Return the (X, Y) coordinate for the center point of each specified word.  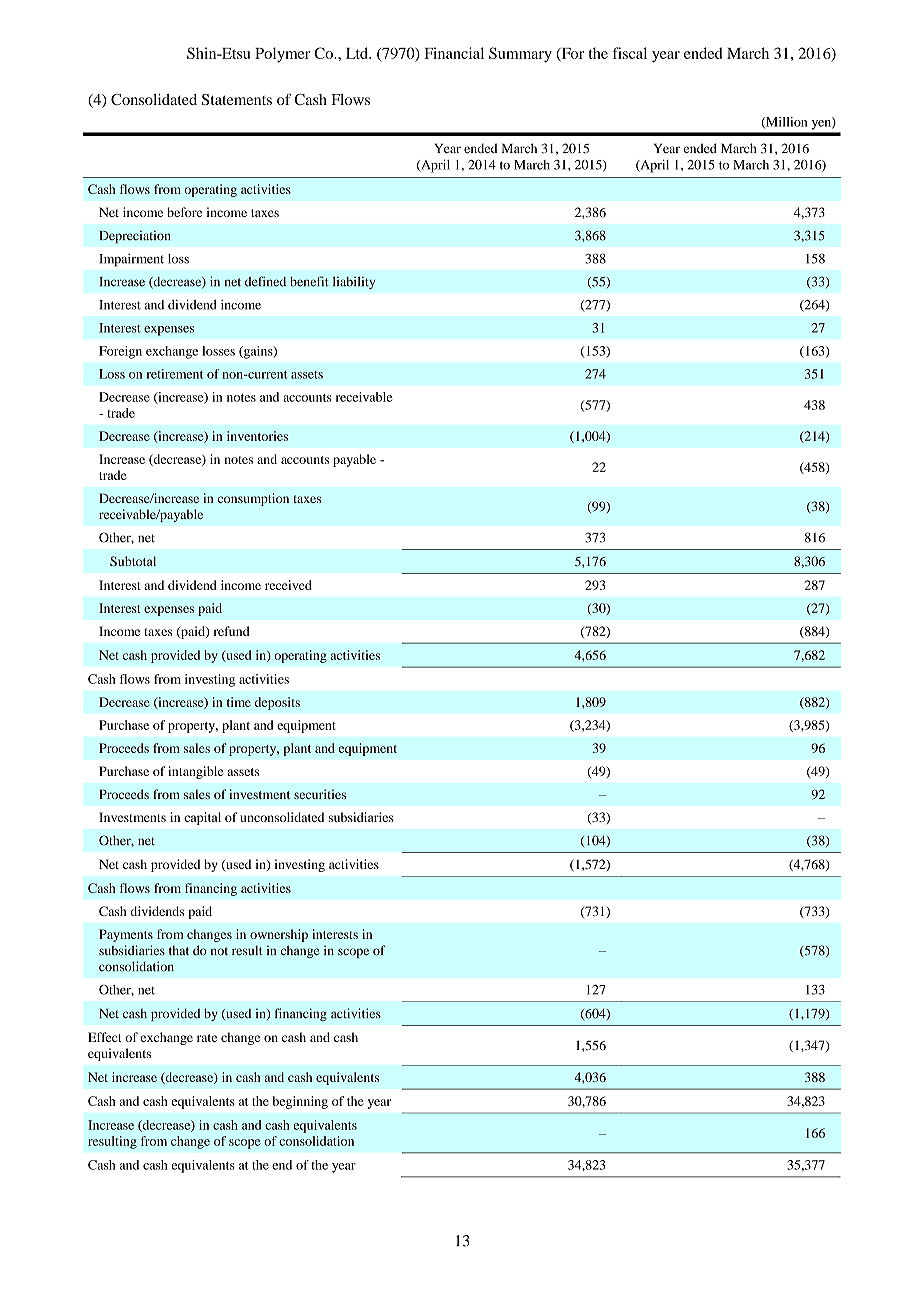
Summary (520, 55)
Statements (237, 99)
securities (320, 794)
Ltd (358, 53)
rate (207, 1038)
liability (354, 282)
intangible (195, 772)
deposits (277, 703)
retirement (175, 374)
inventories (257, 436)
